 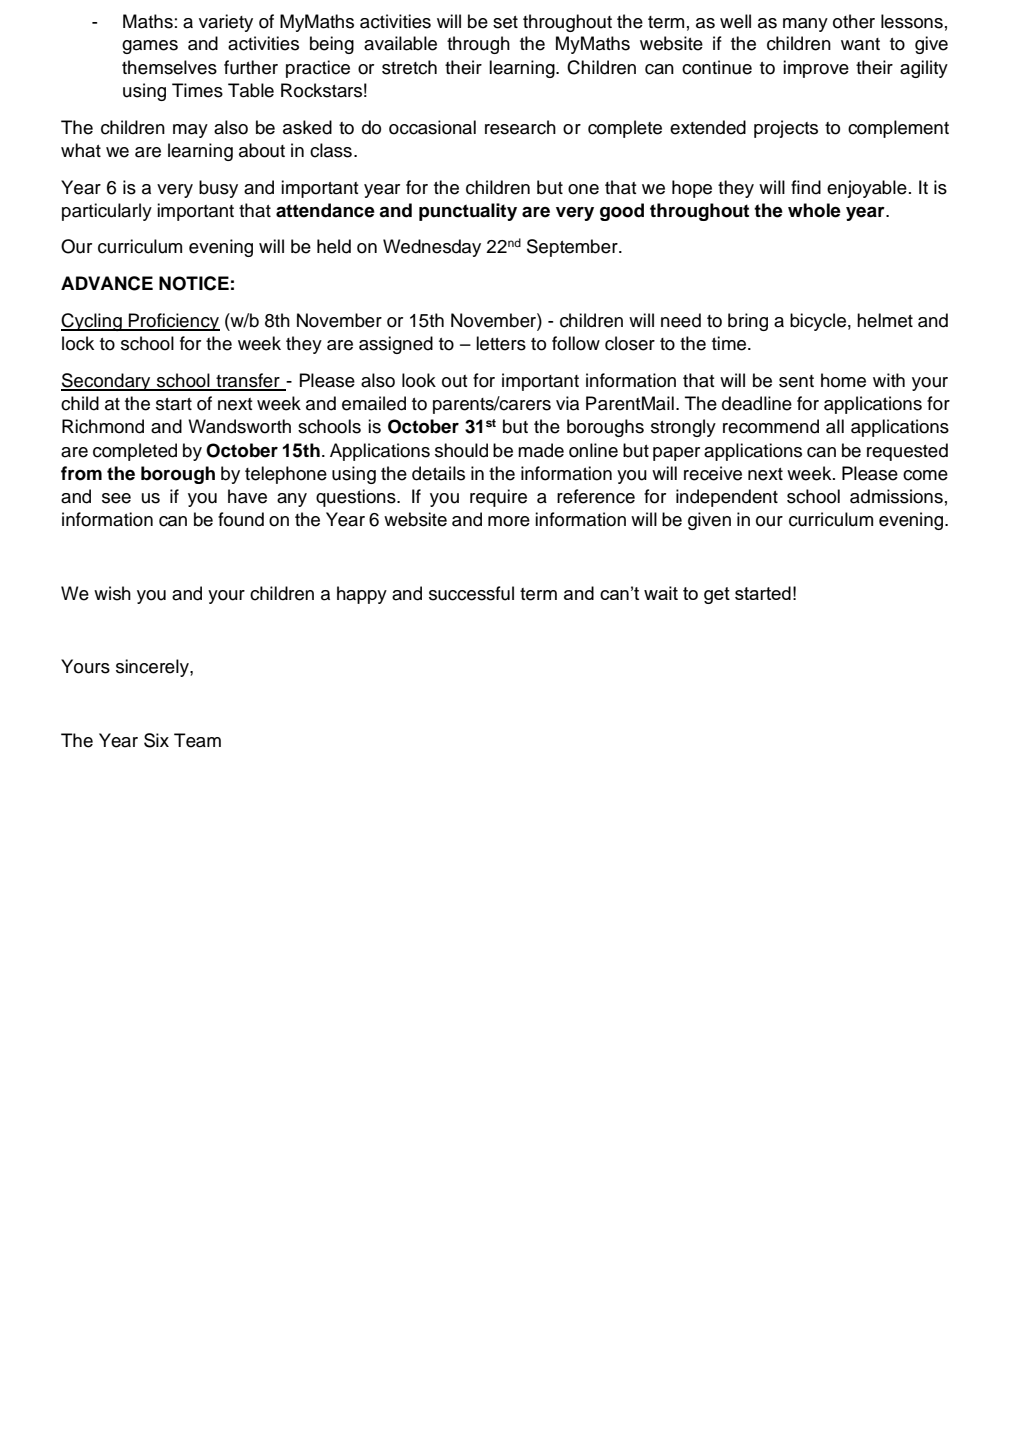 I want to click on see, so click(x=116, y=498).
